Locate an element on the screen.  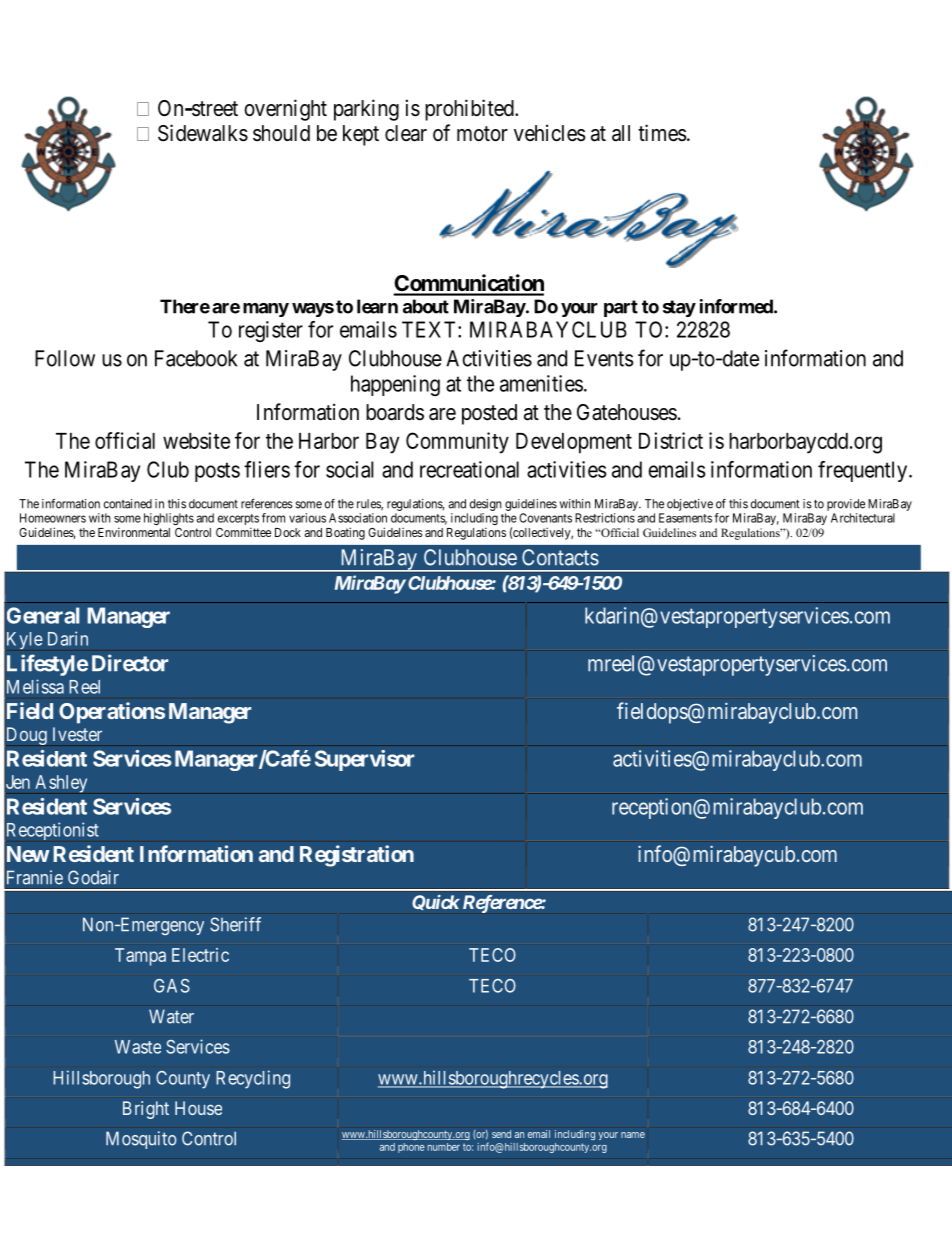
should is located at coordinates (281, 133).
